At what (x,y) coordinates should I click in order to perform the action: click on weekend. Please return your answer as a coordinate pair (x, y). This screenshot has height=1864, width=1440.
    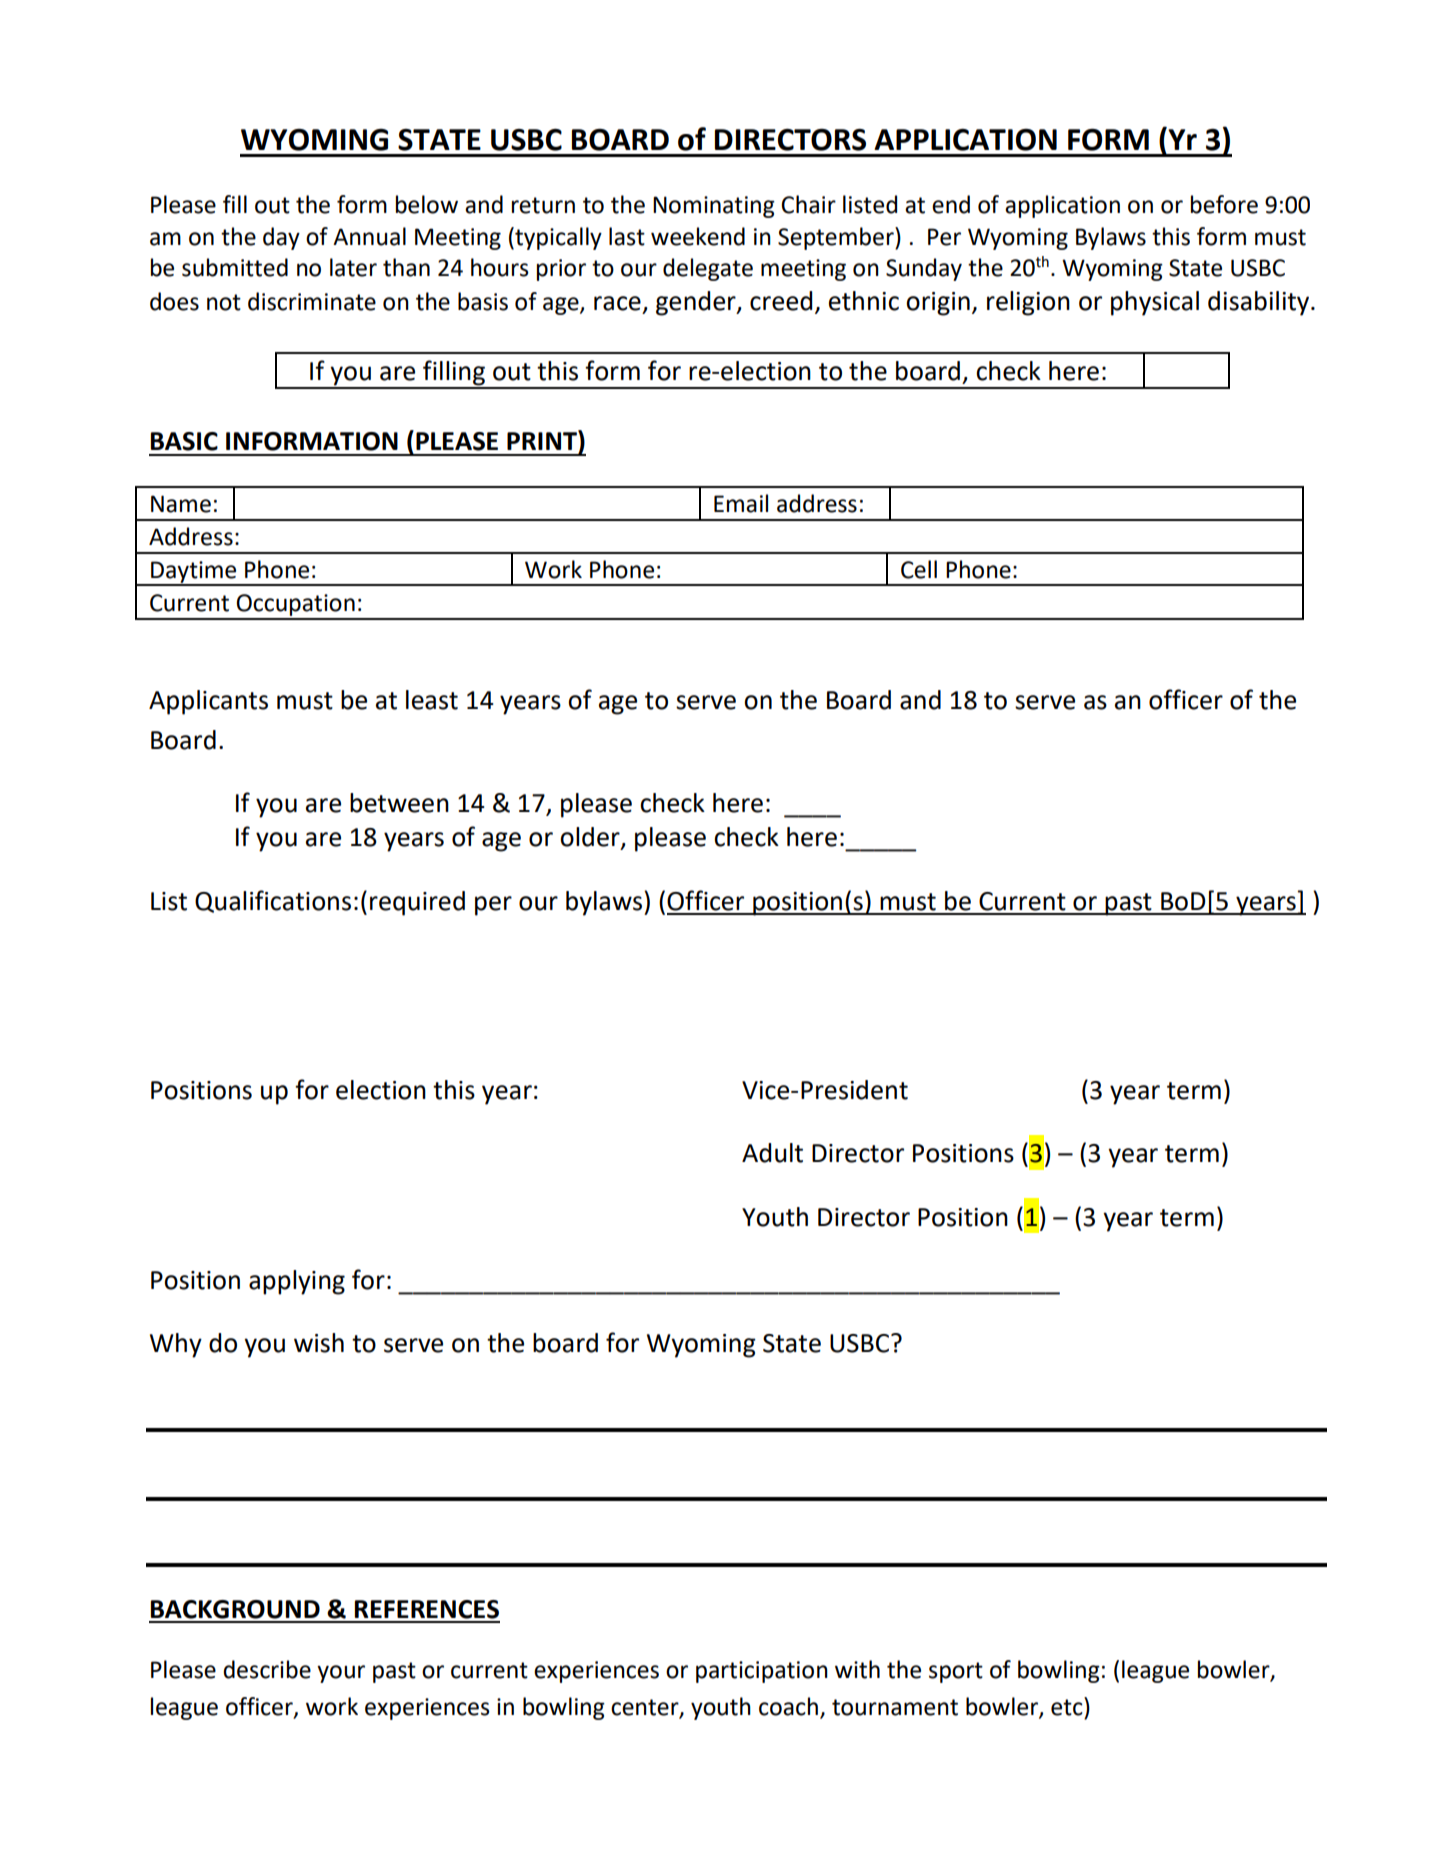
    Looking at the image, I should click on (698, 236).
